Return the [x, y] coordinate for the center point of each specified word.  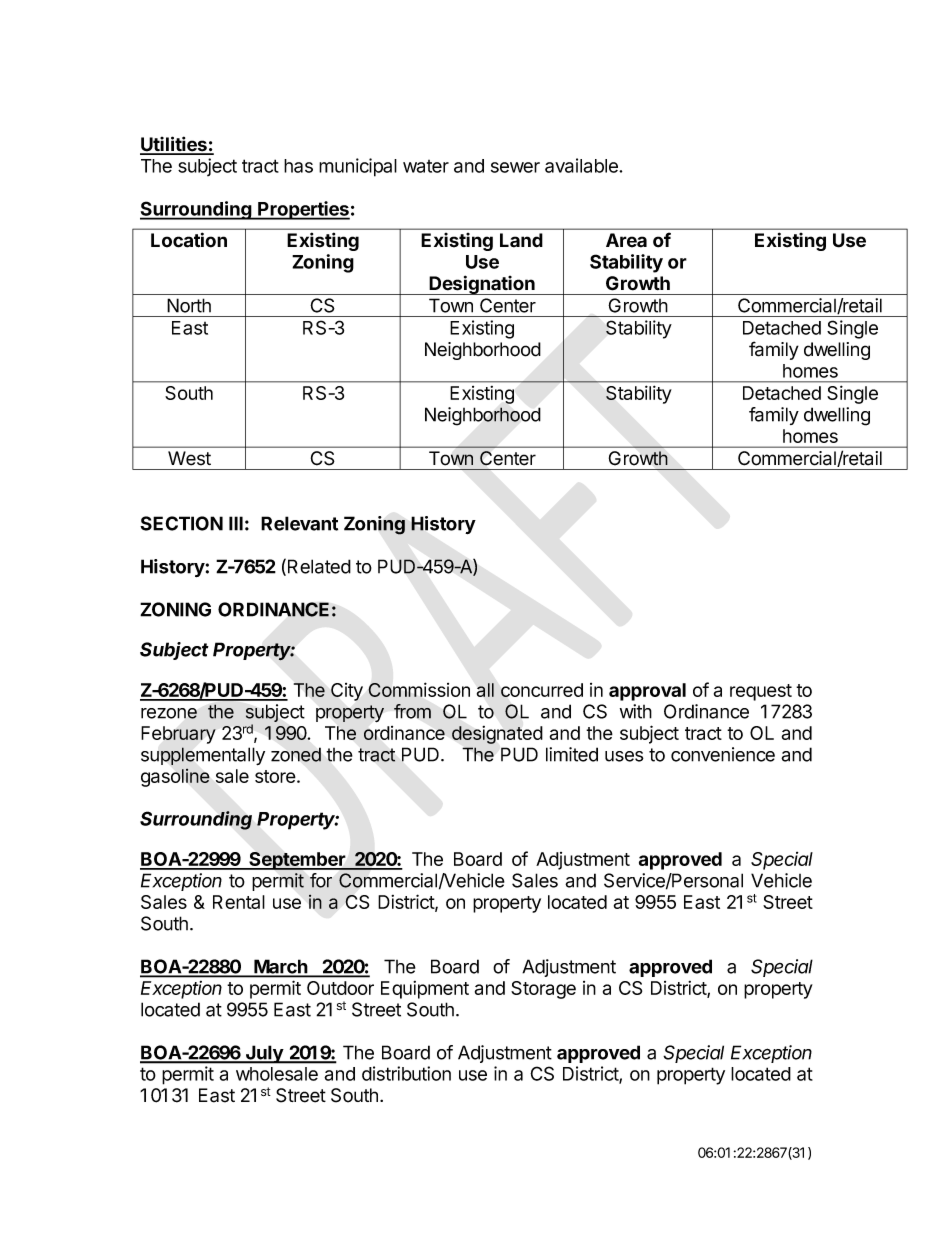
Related [319, 566]
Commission [419, 689]
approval [647, 692]
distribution [406, 1073]
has [298, 166]
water [426, 166]
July [264, 1054]
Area [626, 240]
